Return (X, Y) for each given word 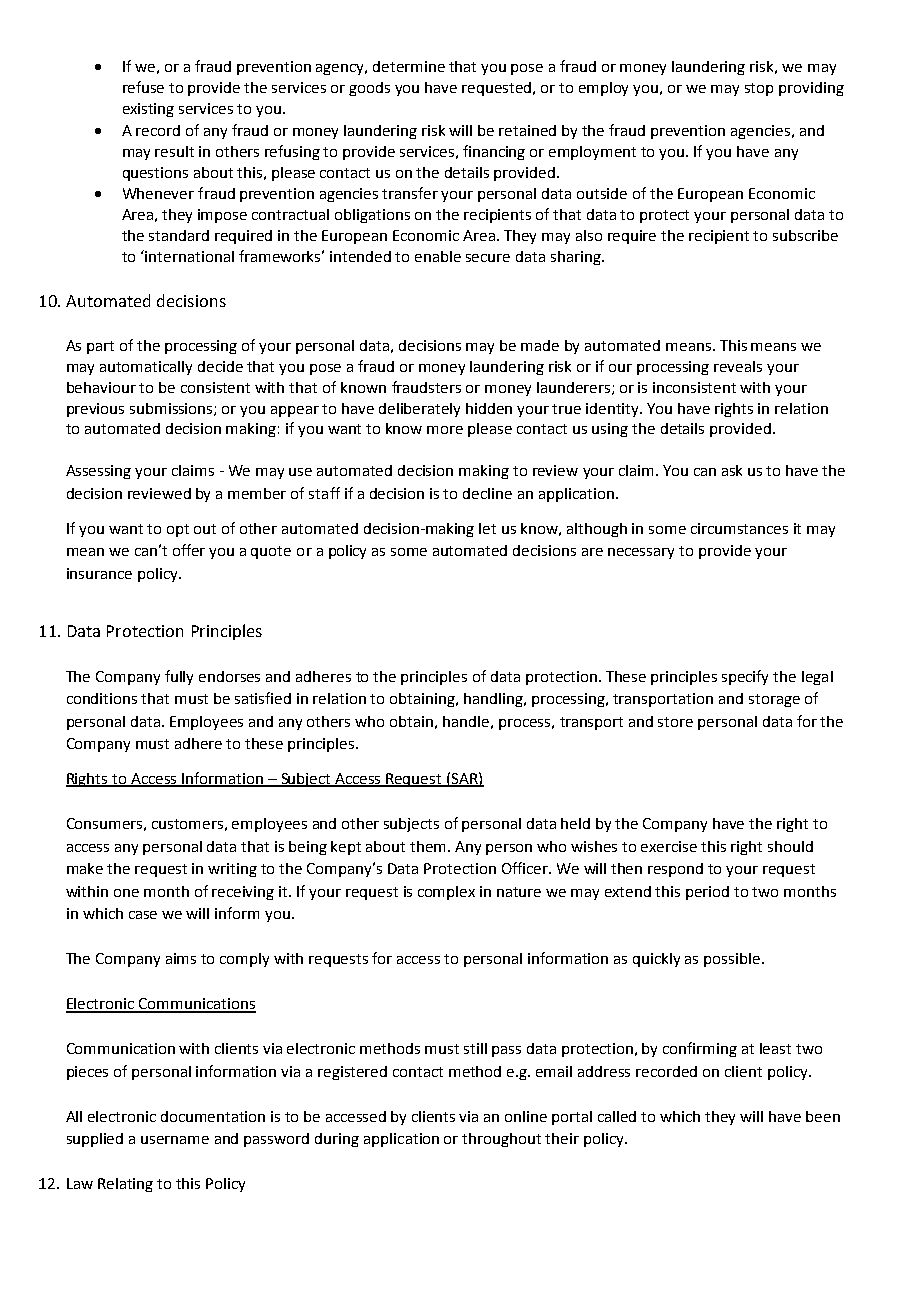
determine (409, 66)
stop (759, 89)
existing (148, 110)
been (823, 1116)
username (175, 1140)
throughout (501, 1140)
